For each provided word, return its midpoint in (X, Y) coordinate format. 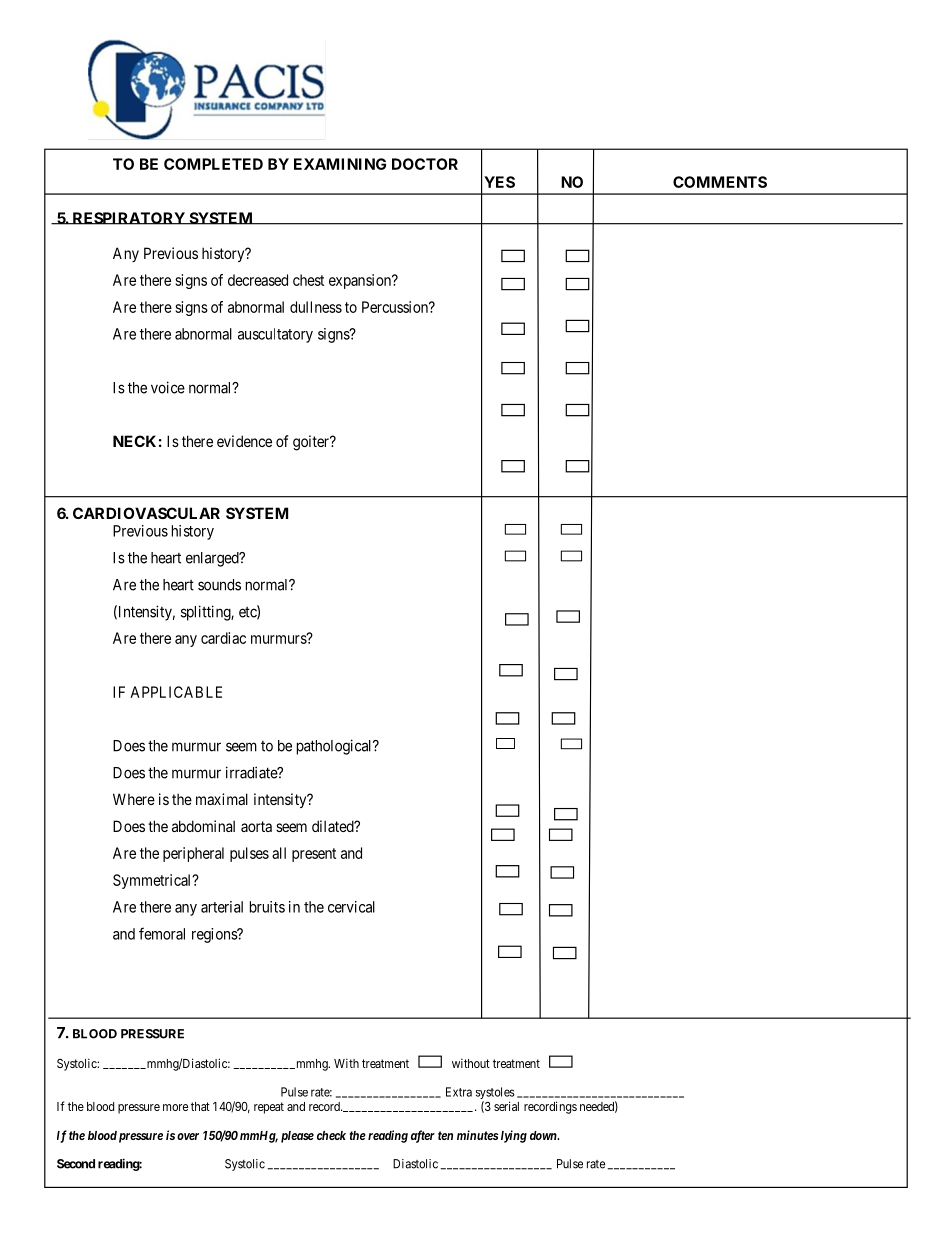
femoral (162, 933)
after (423, 1136)
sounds (219, 585)
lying (512, 1136)
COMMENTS (720, 182)
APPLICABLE (176, 692)
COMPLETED (213, 164)
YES (499, 182)
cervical (351, 907)
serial (506, 1106)
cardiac (223, 638)
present (314, 855)
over (188, 1136)
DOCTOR (425, 164)
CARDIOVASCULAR (146, 513)
